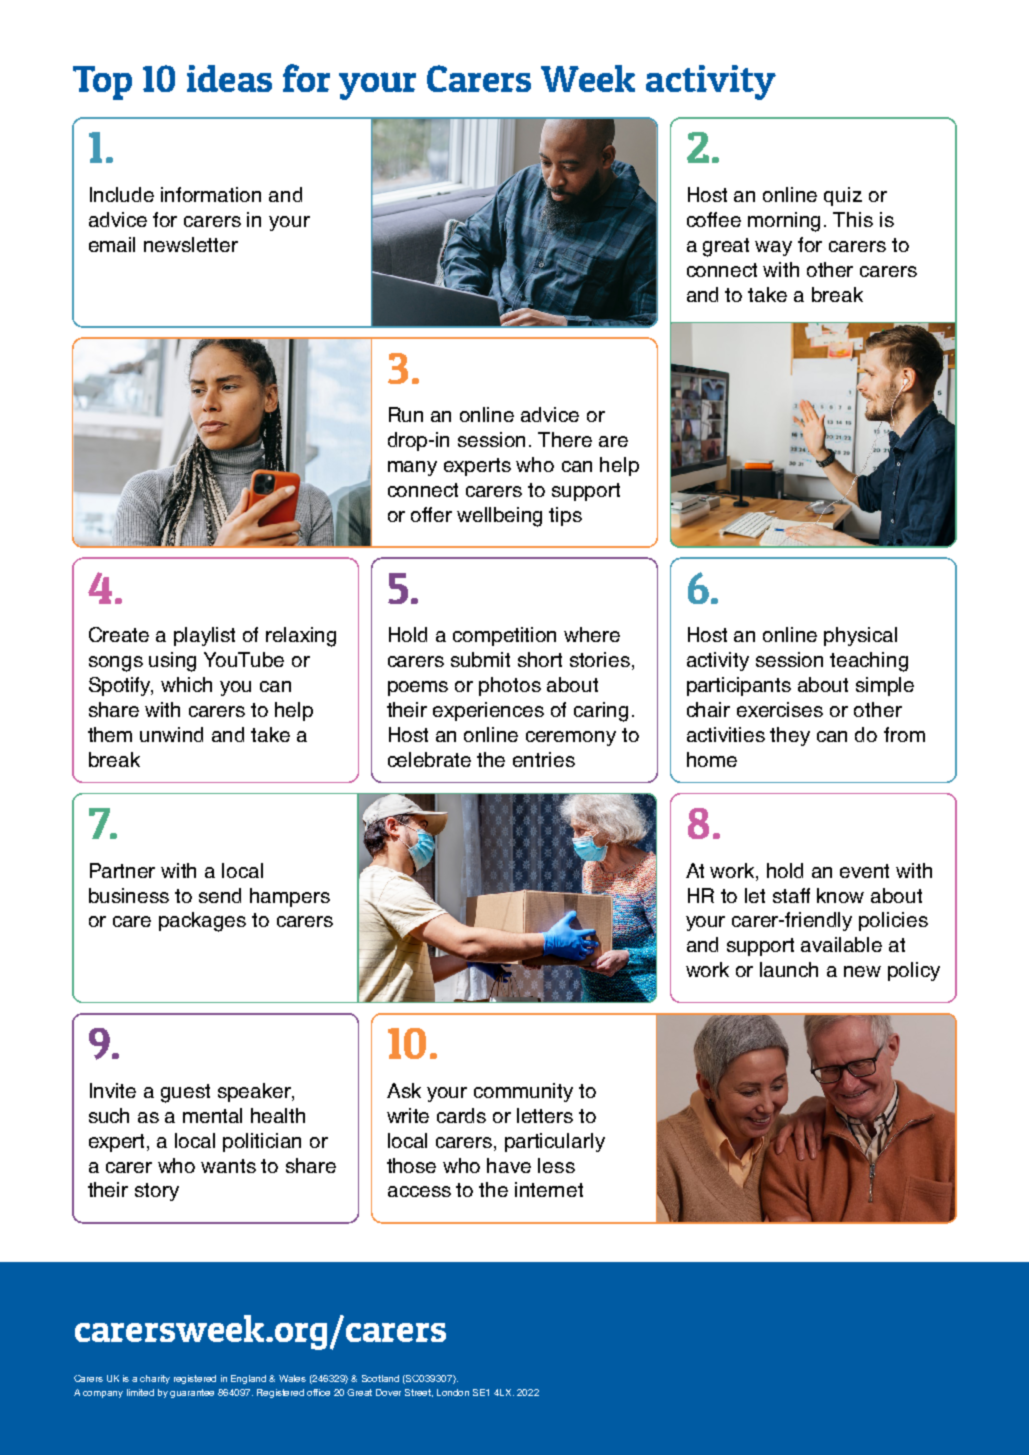 This screenshot has height=1455, width=1029. I want to click on wellbeing, so click(499, 517).
